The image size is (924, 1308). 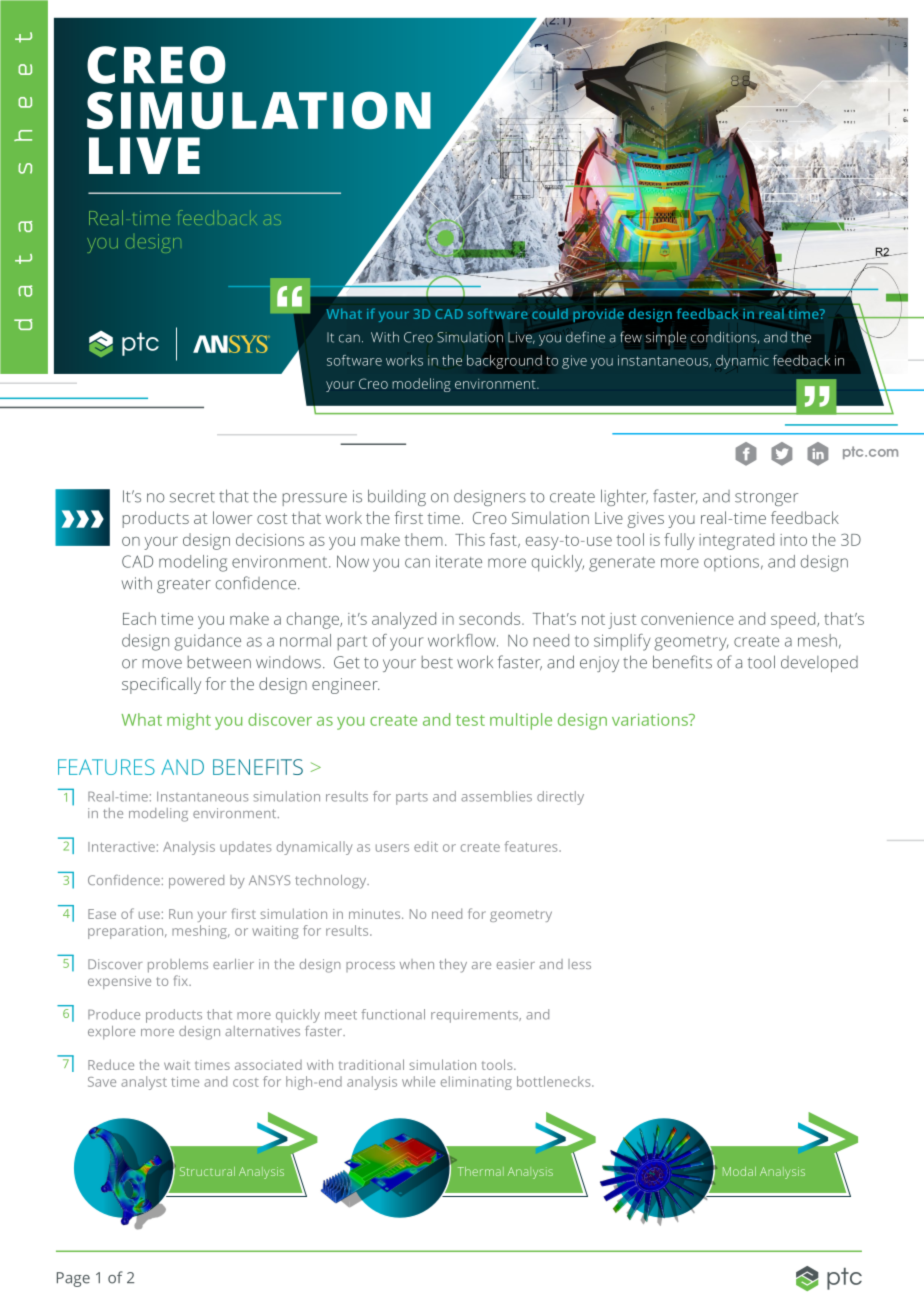 What do you see at coordinates (481, 1171) in the screenshot?
I see `Thermal` at bounding box center [481, 1171].
